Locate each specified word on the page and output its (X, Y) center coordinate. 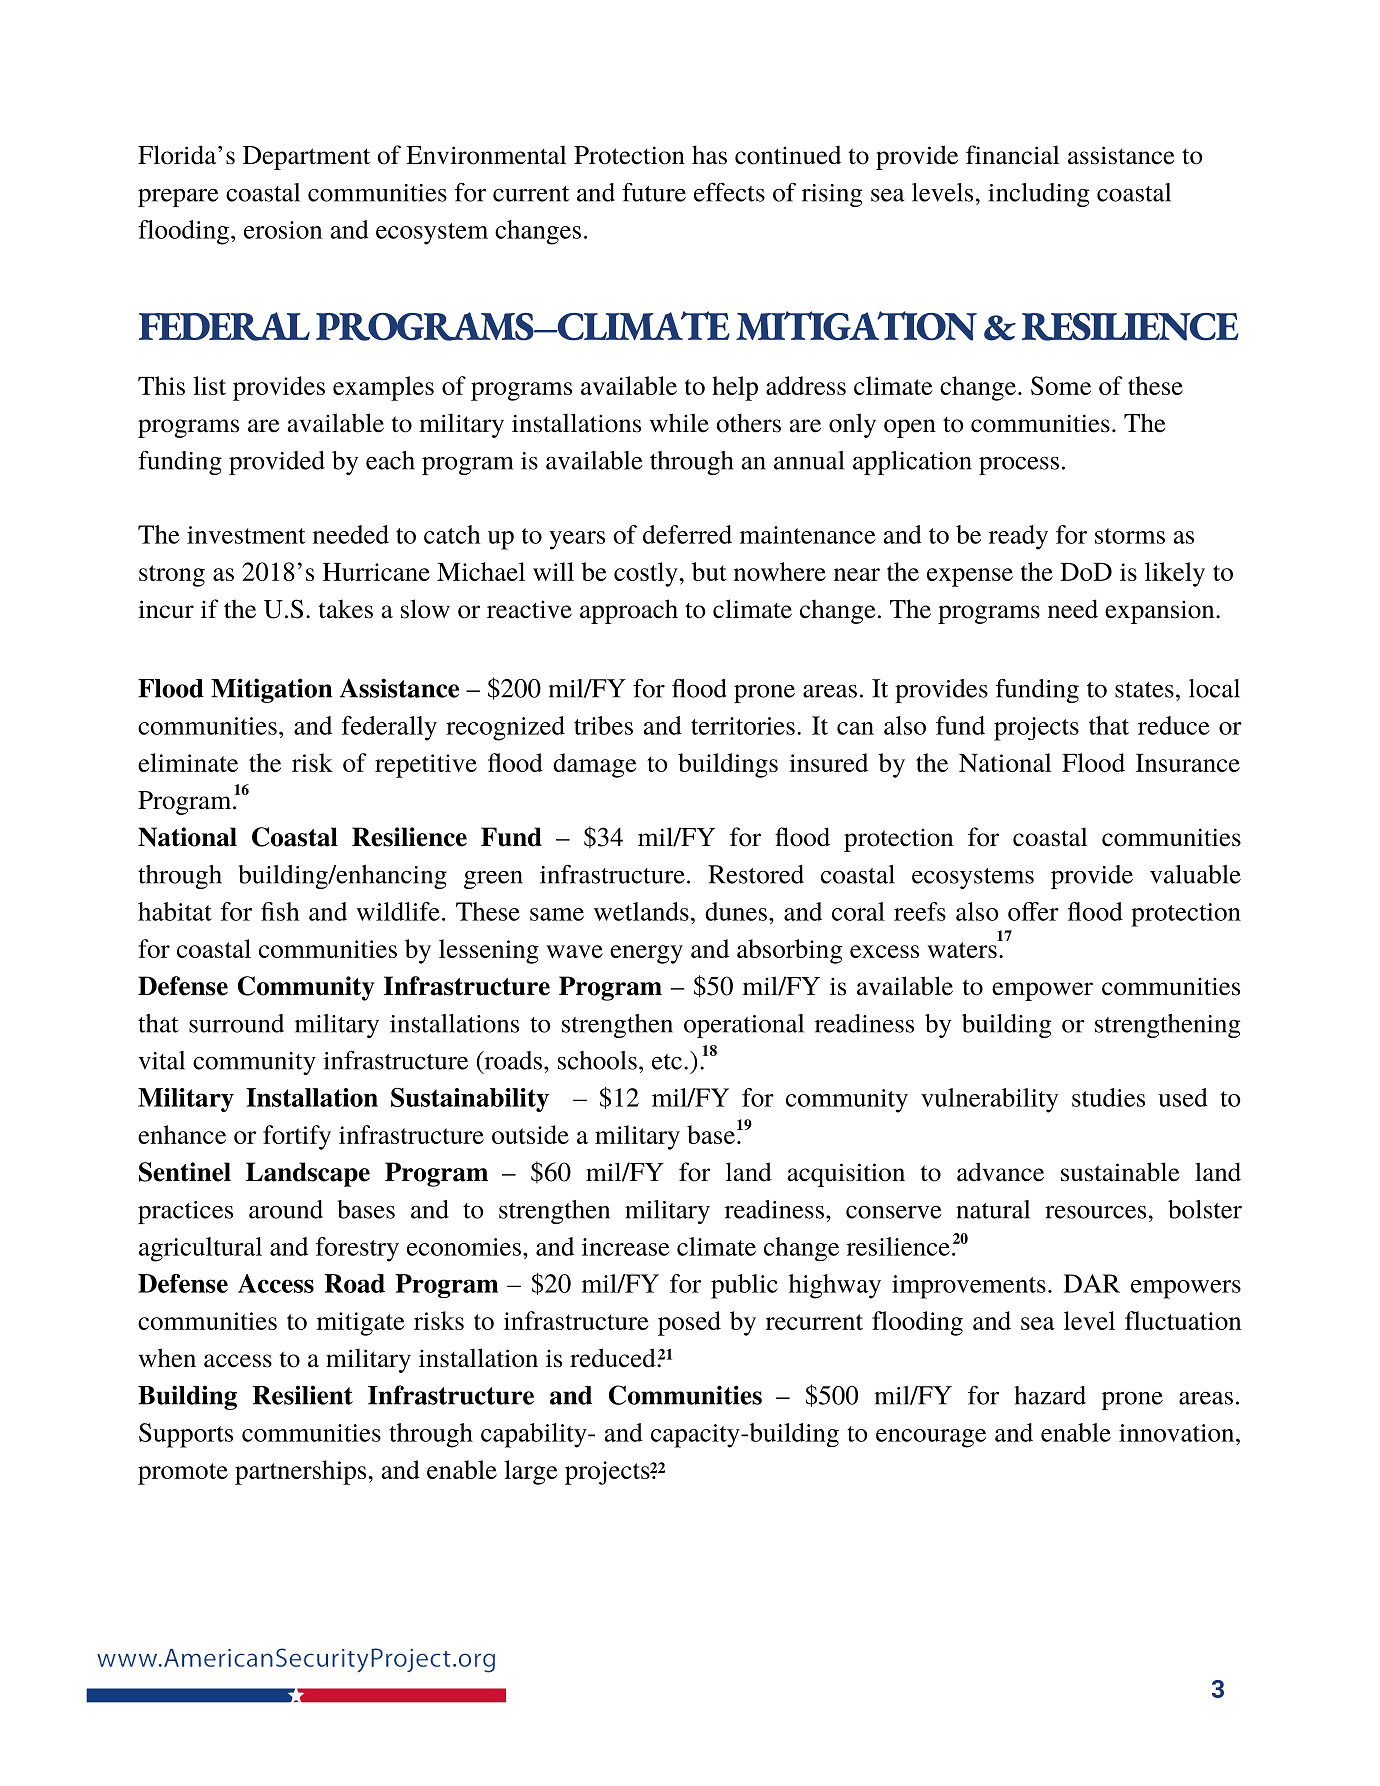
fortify (297, 1137)
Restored (756, 874)
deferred (687, 534)
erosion (283, 230)
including (1038, 195)
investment (246, 535)
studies (1108, 1097)
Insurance (1188, 763)
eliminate (188, 762)
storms (1130, 536)
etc (667, 1062)
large (531, 1472)
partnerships (300, 1472)
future (654, 192)
